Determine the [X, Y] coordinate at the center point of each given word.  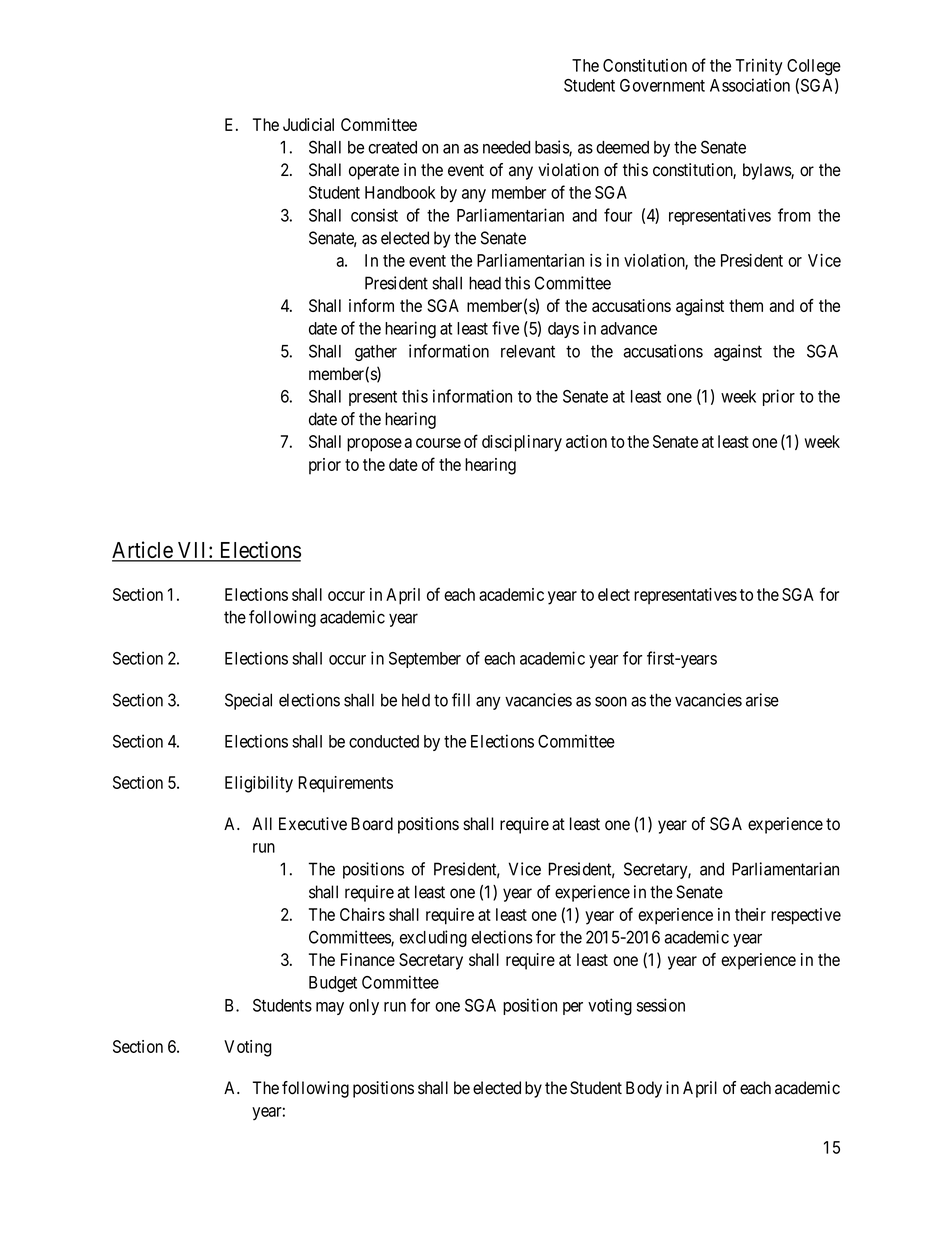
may [330, 1008]
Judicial [308, 124]
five [505, 328]
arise [762, 700]
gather [376, 353]
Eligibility [259, 784]
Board [372, 824]
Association [750, 85]
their [750, 914]
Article [143, 551]
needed [507, 147]
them [746, 305]
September [425, 660]
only [364, 1007]
